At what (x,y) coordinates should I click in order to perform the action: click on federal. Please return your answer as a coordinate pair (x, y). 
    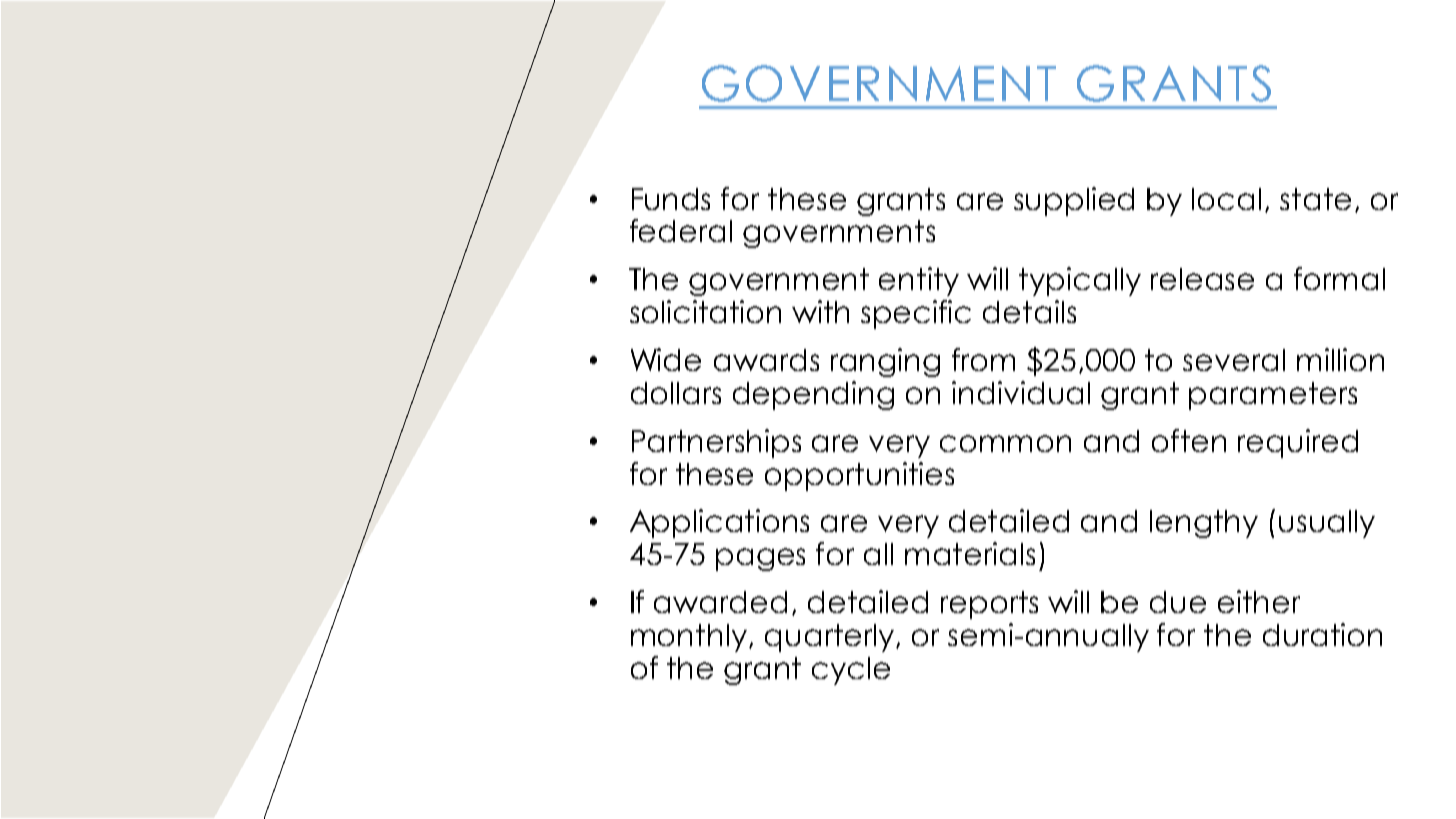
    Looking at the image, I should click on (681, 230).
